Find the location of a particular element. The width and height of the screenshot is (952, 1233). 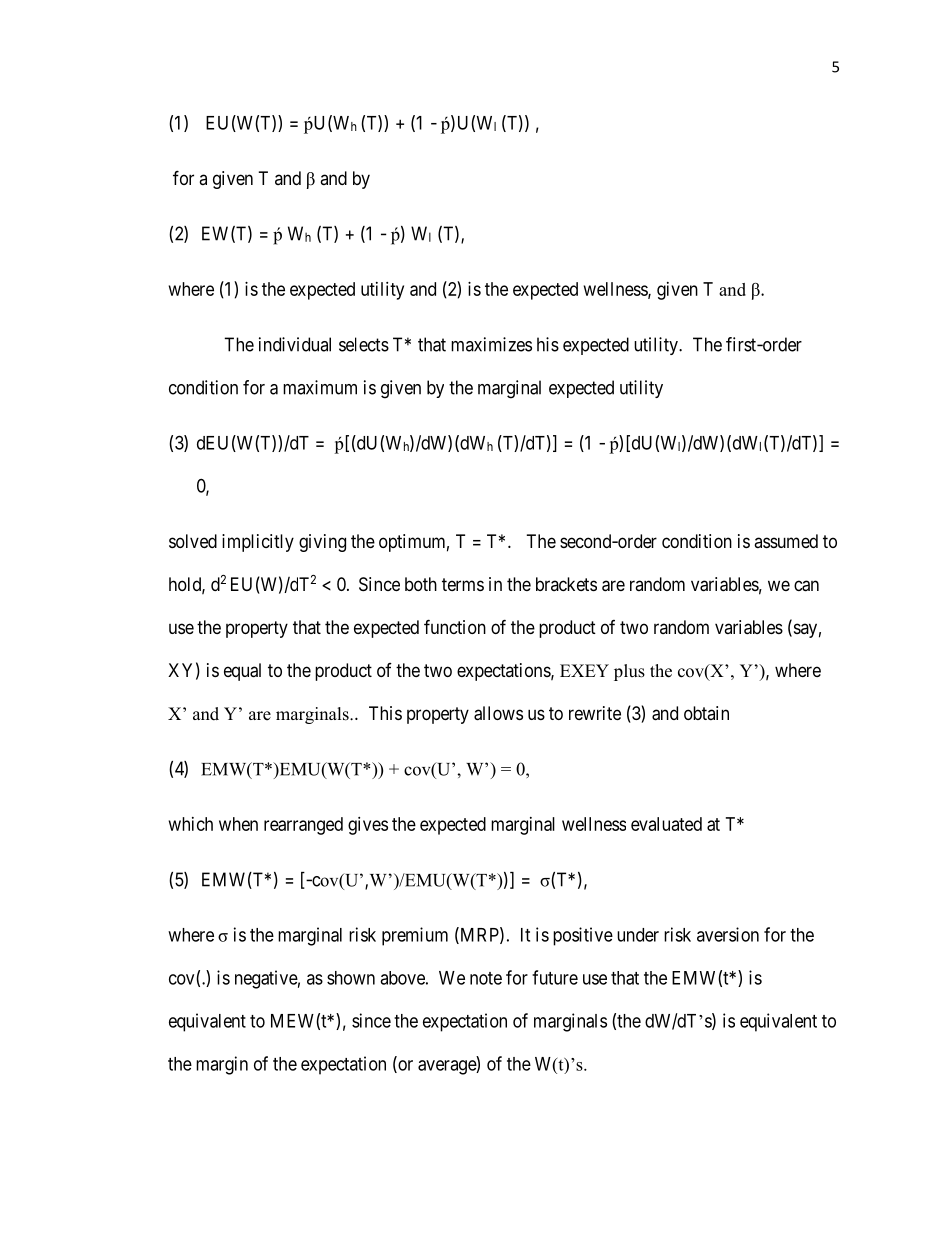

obtain is located at coordinates (706, 713).
